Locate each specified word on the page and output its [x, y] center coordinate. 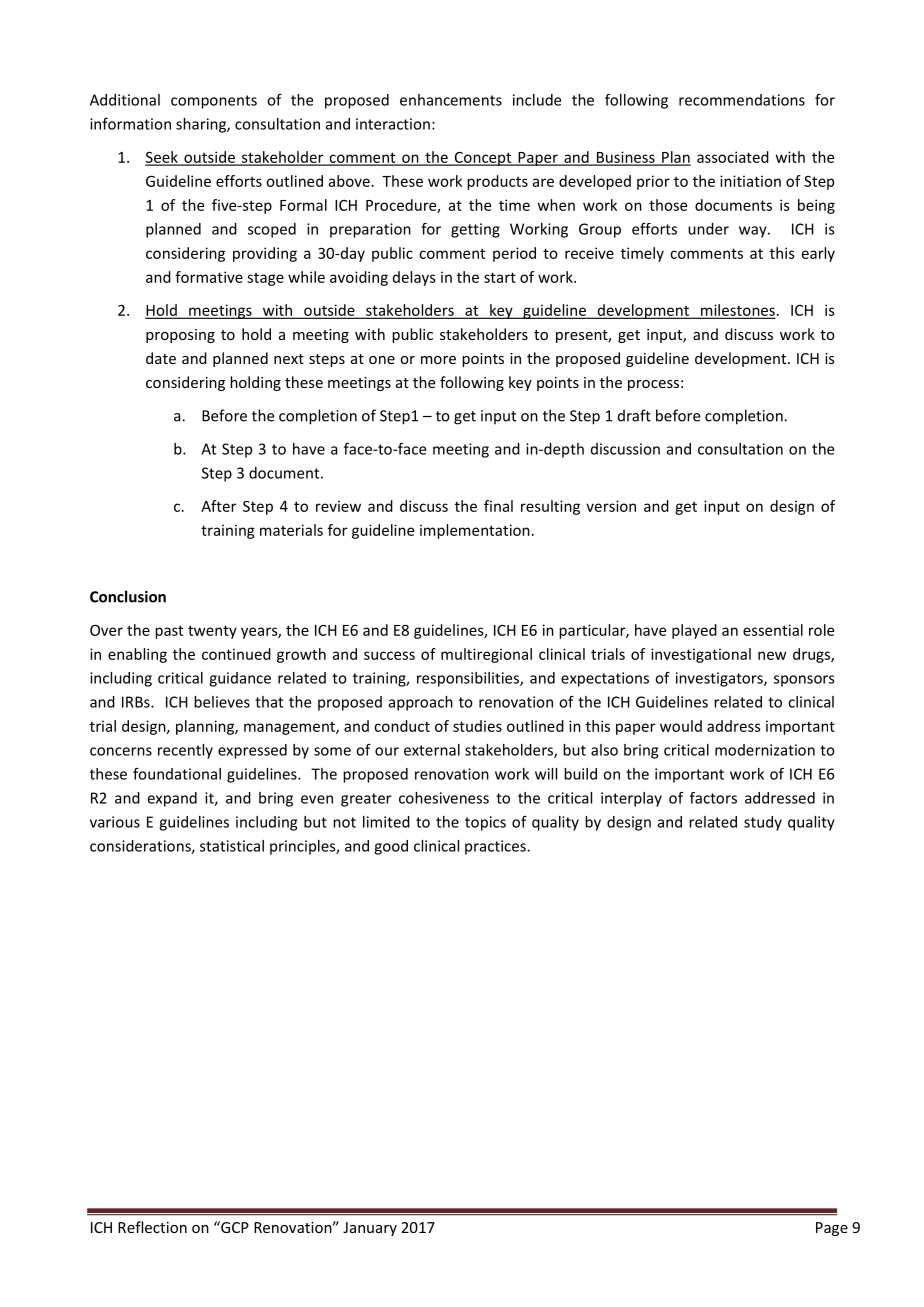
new [772, 655]
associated [733, 157]
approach [421, 703]
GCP [234, 1227]
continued [236, 654]
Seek [162, 158]
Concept [483, 158]
